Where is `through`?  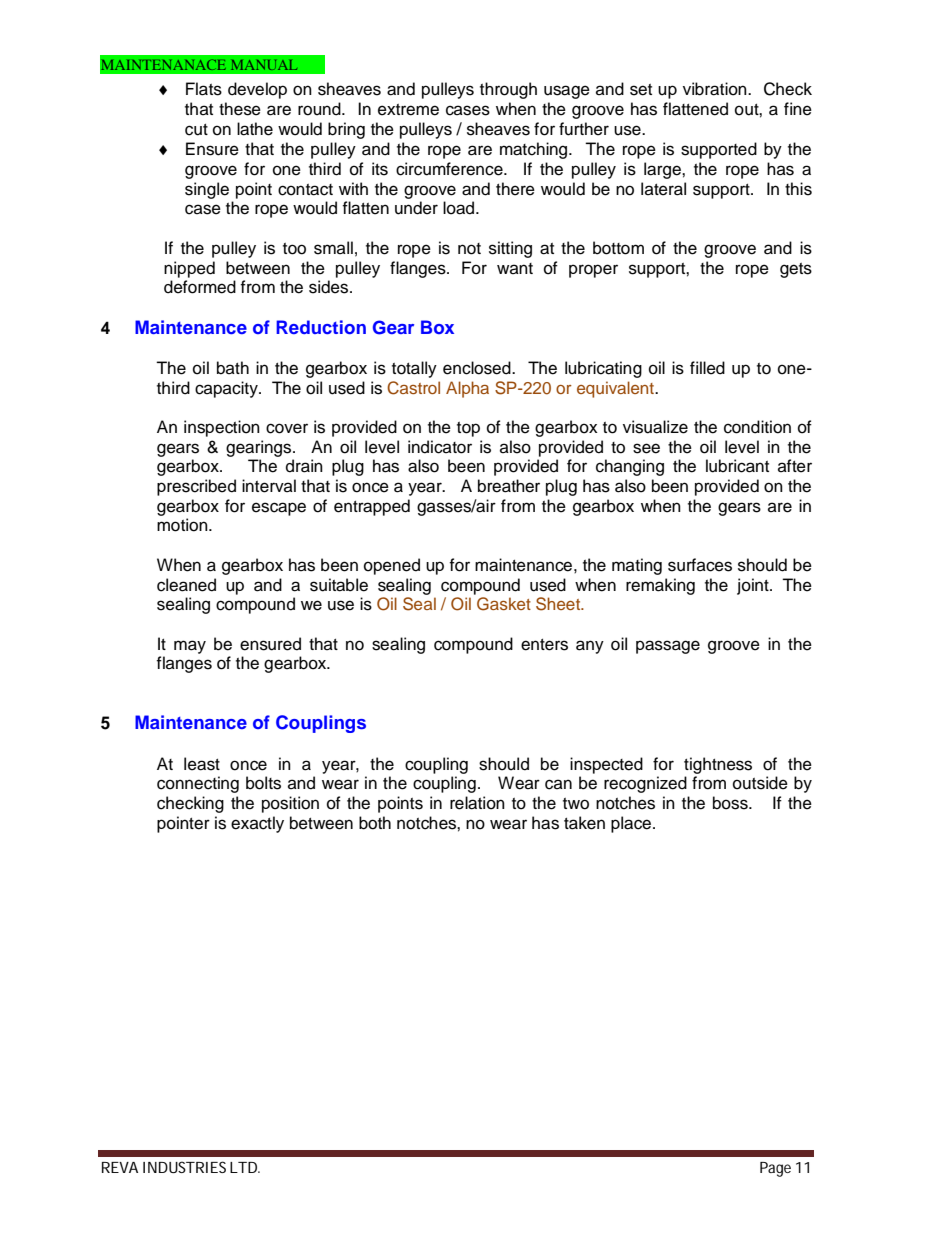
through is located at coordinates (508, 90).
